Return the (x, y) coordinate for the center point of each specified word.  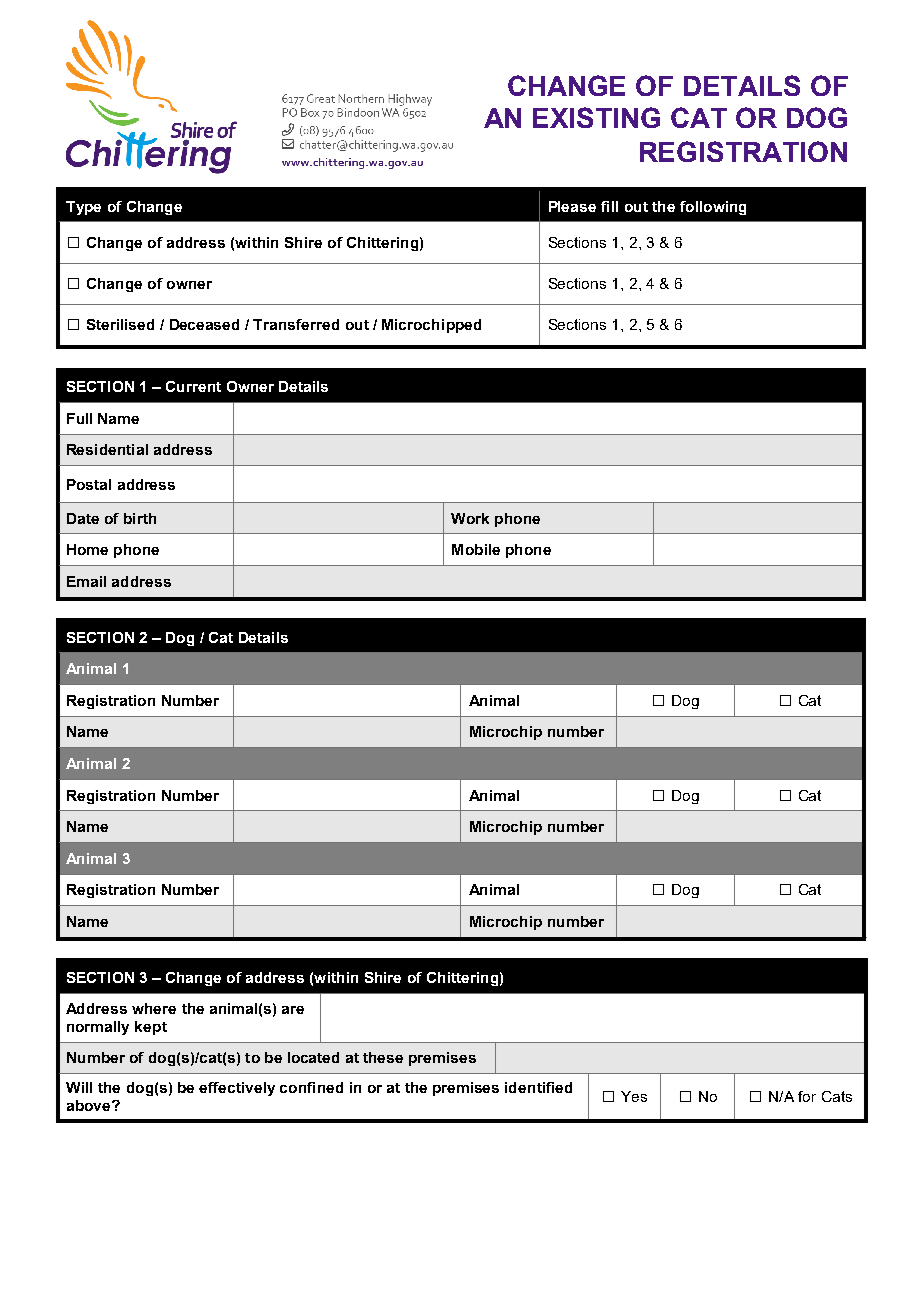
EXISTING (596, 117)
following (713, 208)
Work (470, 518)
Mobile (476, 549)
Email (86, 581)
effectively (237, 1089)
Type (83, 208)
